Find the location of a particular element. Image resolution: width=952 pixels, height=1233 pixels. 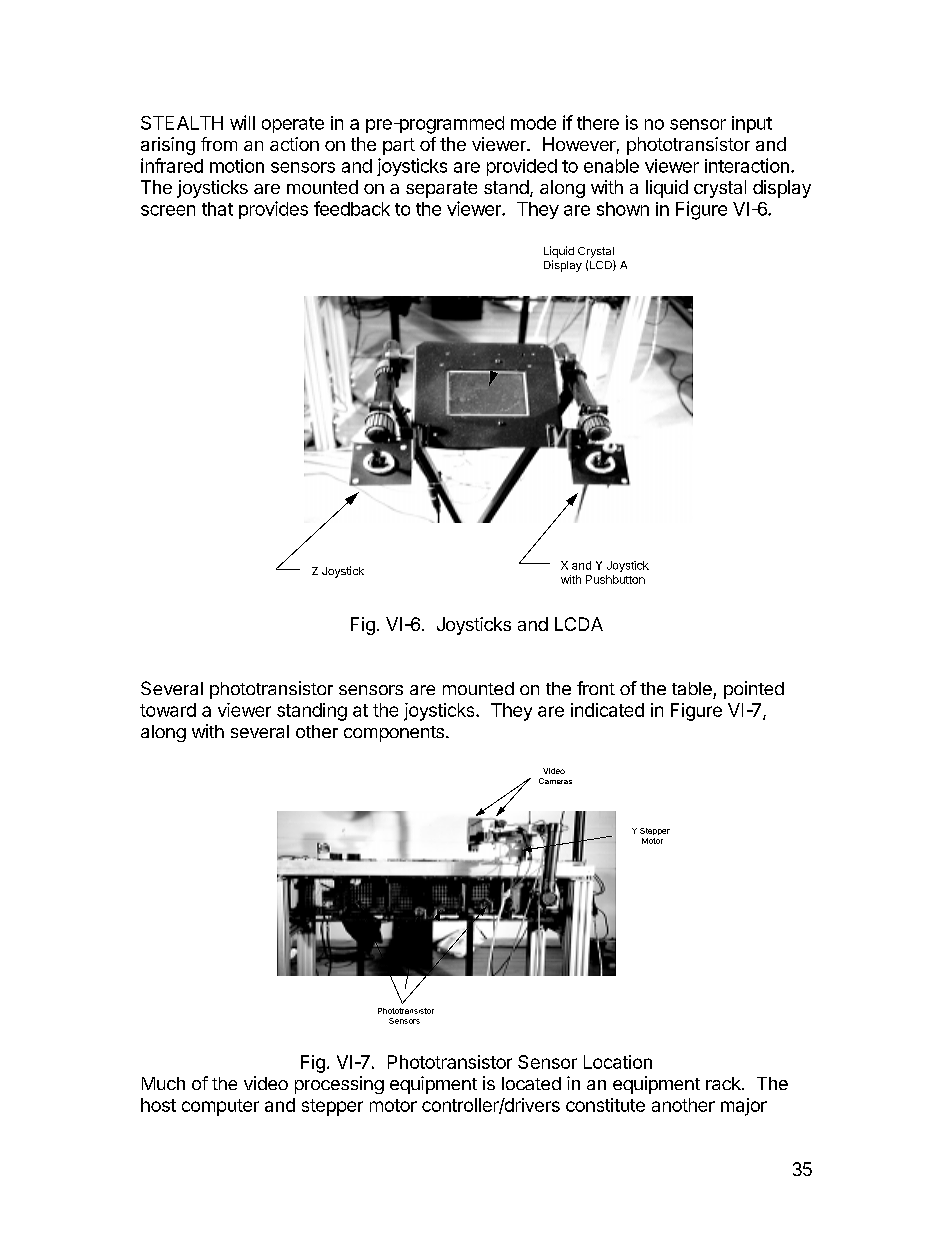

from is located at coordinates (219, 144).
